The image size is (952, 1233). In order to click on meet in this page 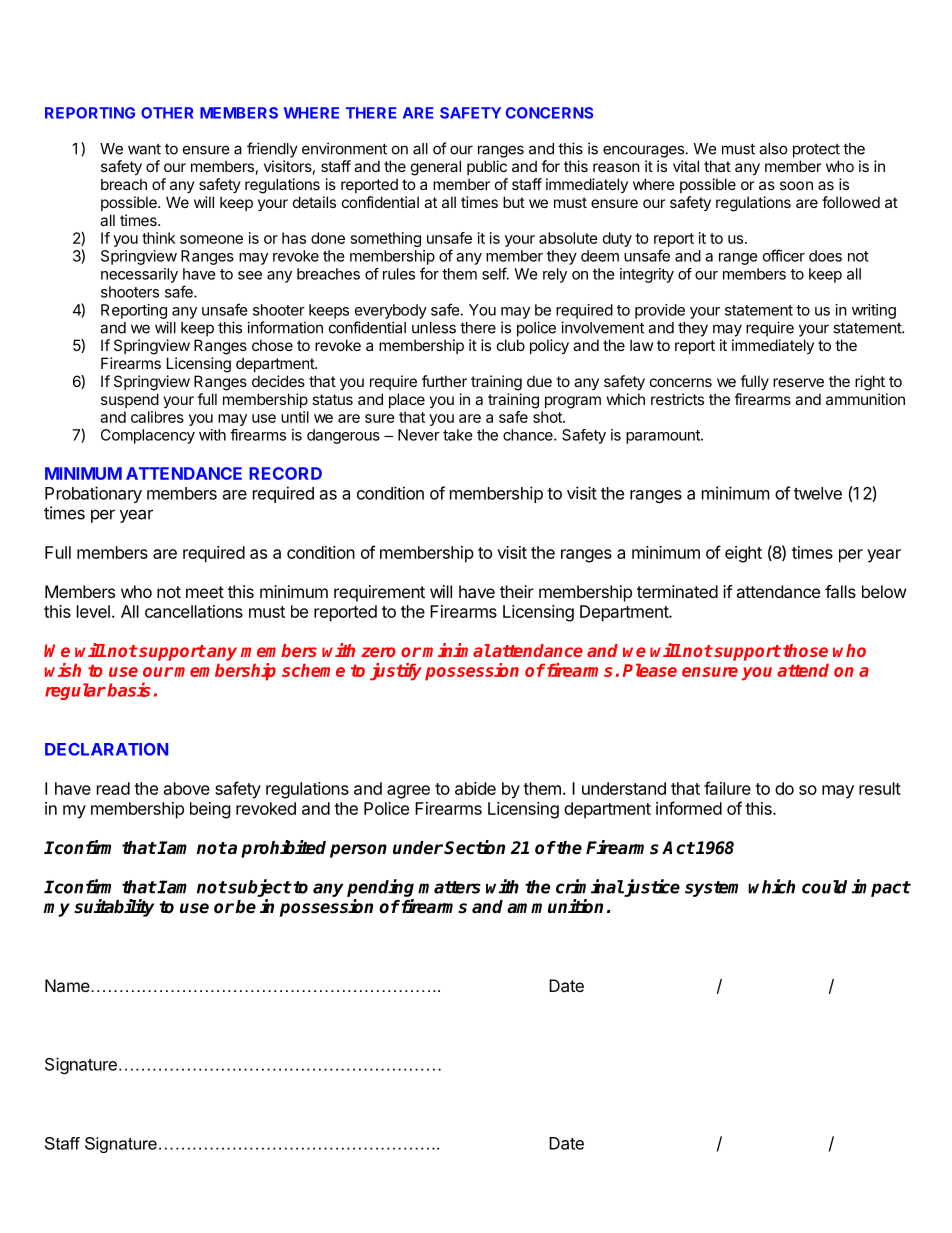, I will do `click(205, 592)`.
